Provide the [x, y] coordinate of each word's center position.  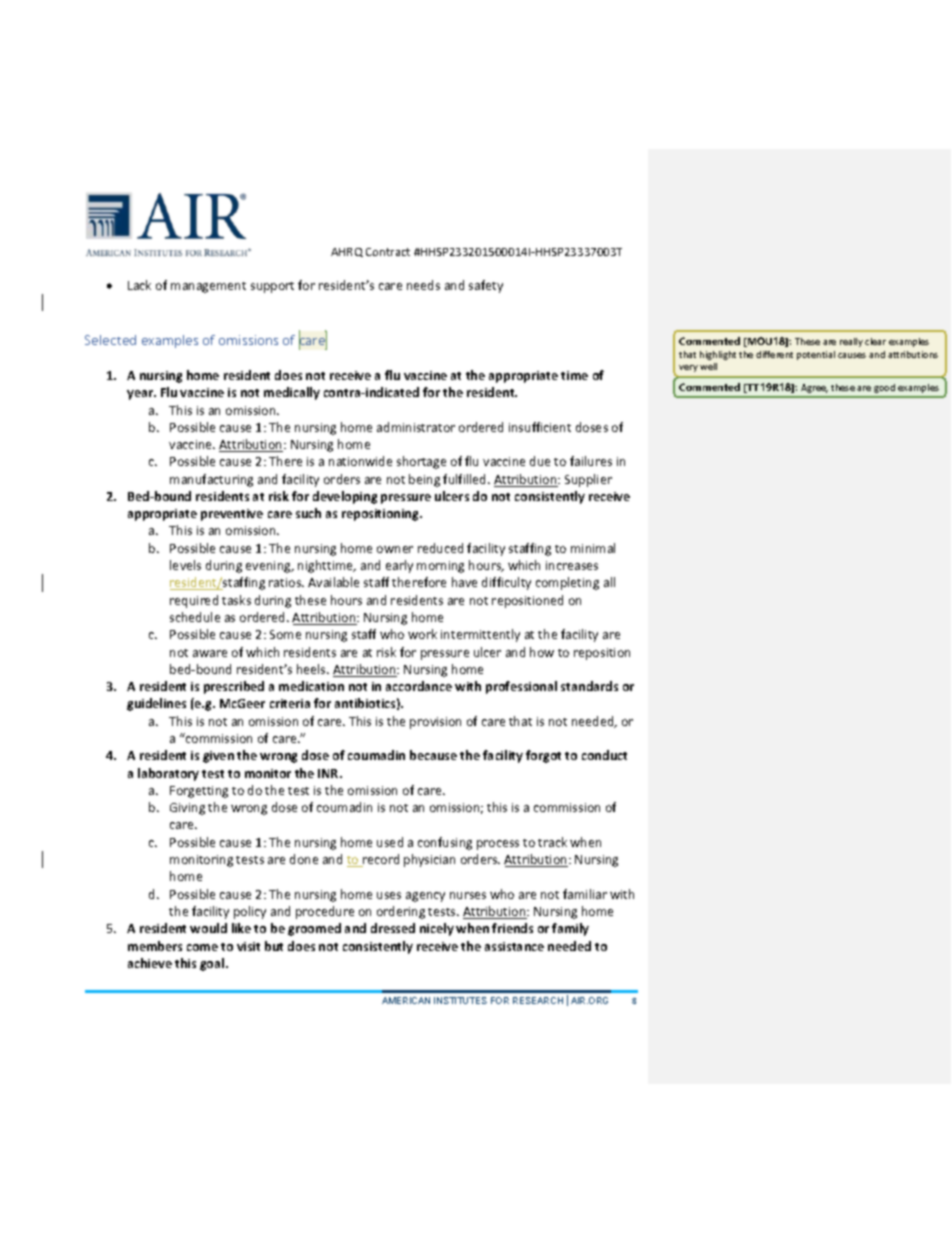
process [498, 845]
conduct [604, 755]
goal [213, 964]
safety [486, 286]
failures [591, 461]
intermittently [480, 635]
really [851, 342]
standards [589, 686]
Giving [187, 809]
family [570, 929]
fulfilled [466, 479]
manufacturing [211, 480]
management [208, 287]
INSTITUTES [460, 1000]
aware [210, 653]
